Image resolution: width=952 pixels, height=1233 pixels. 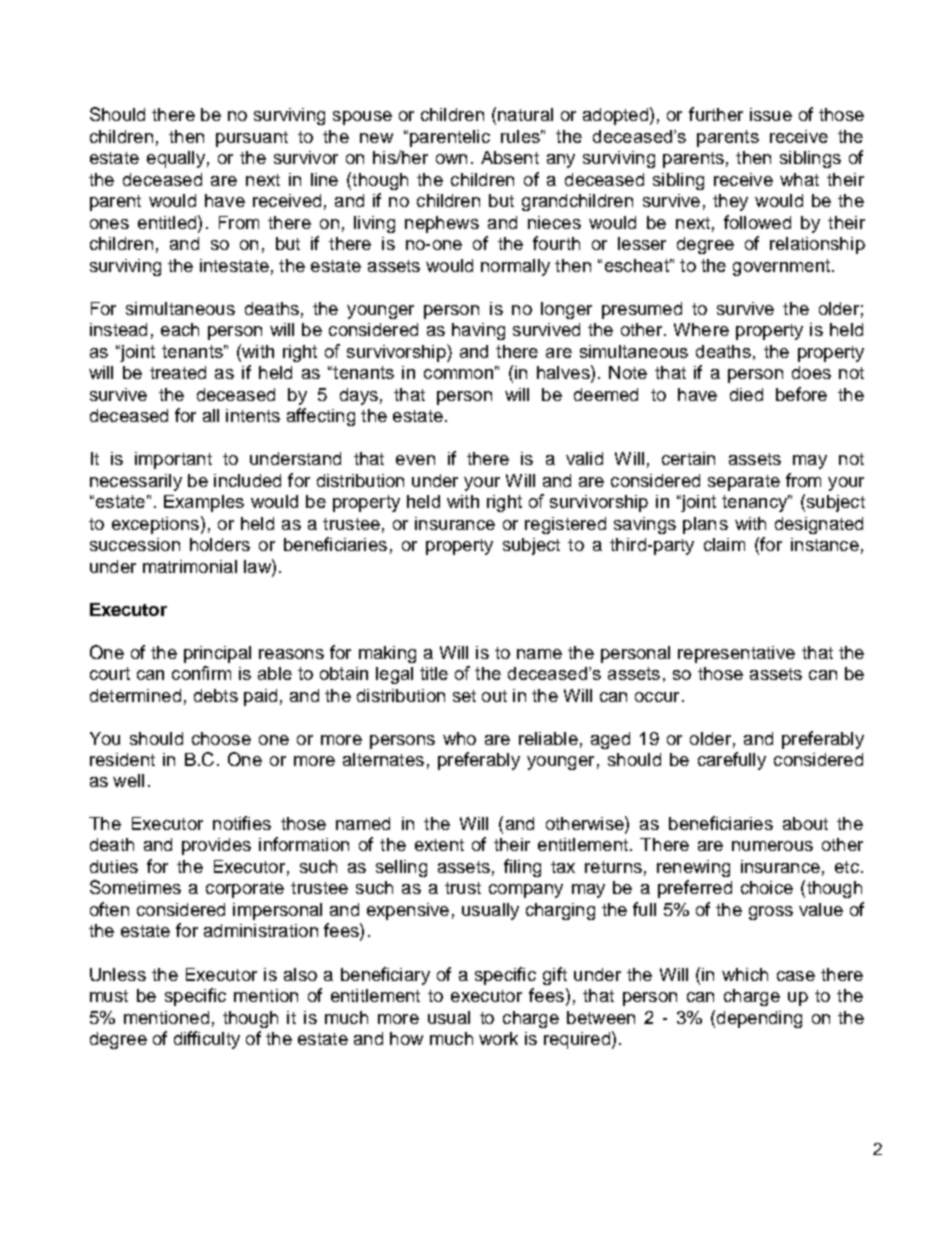 I want to click on extent, so click(x=439, y=845).
